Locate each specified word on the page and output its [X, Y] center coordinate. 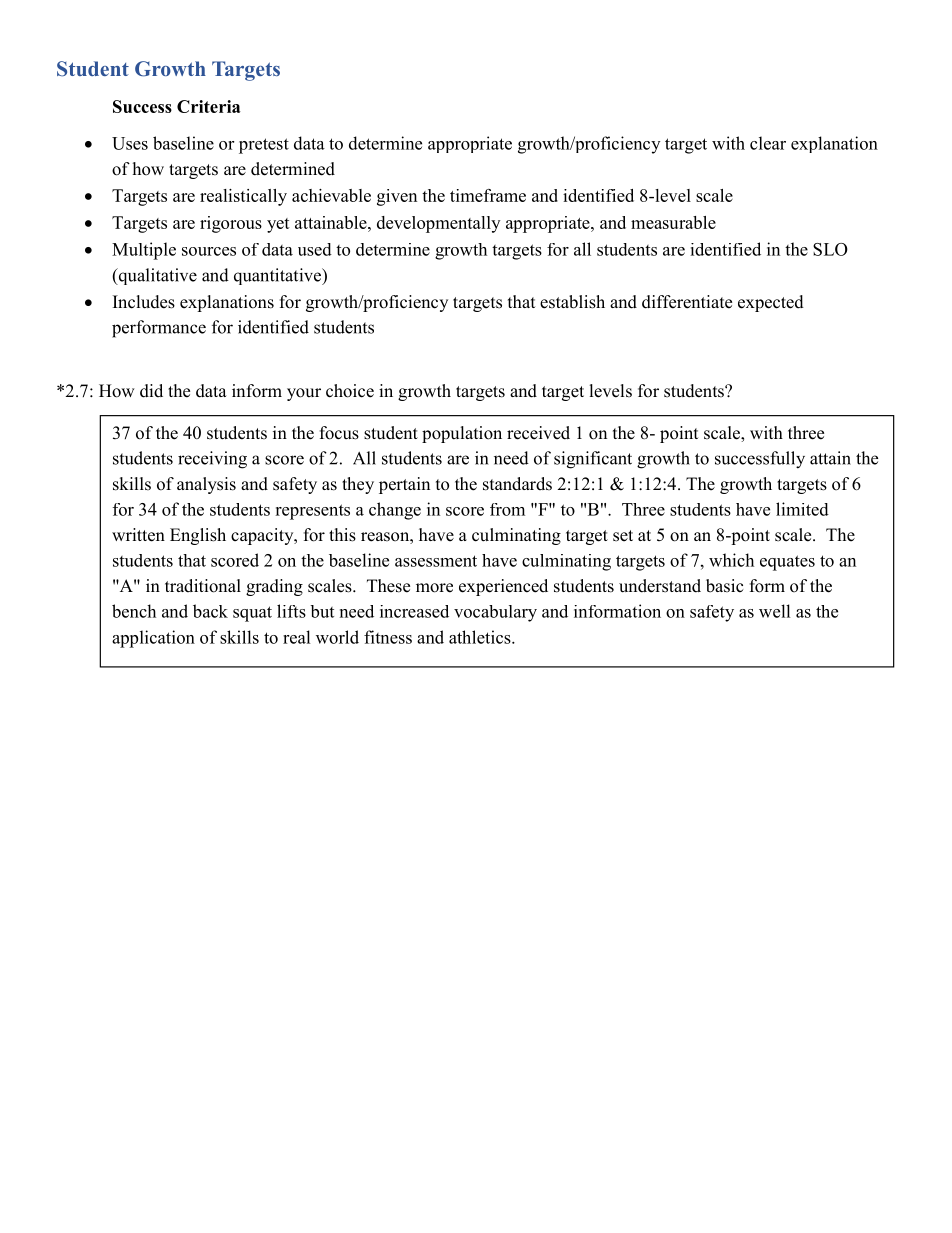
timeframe [488, 195]
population [462, 434]
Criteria [209, 106]
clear [768, 143]
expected [771, 303]
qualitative [156, 276]
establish [572, 302]
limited [802, 509]
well [775, 611]
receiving [212, 460]
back [210, 611]
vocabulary [495, 613]
